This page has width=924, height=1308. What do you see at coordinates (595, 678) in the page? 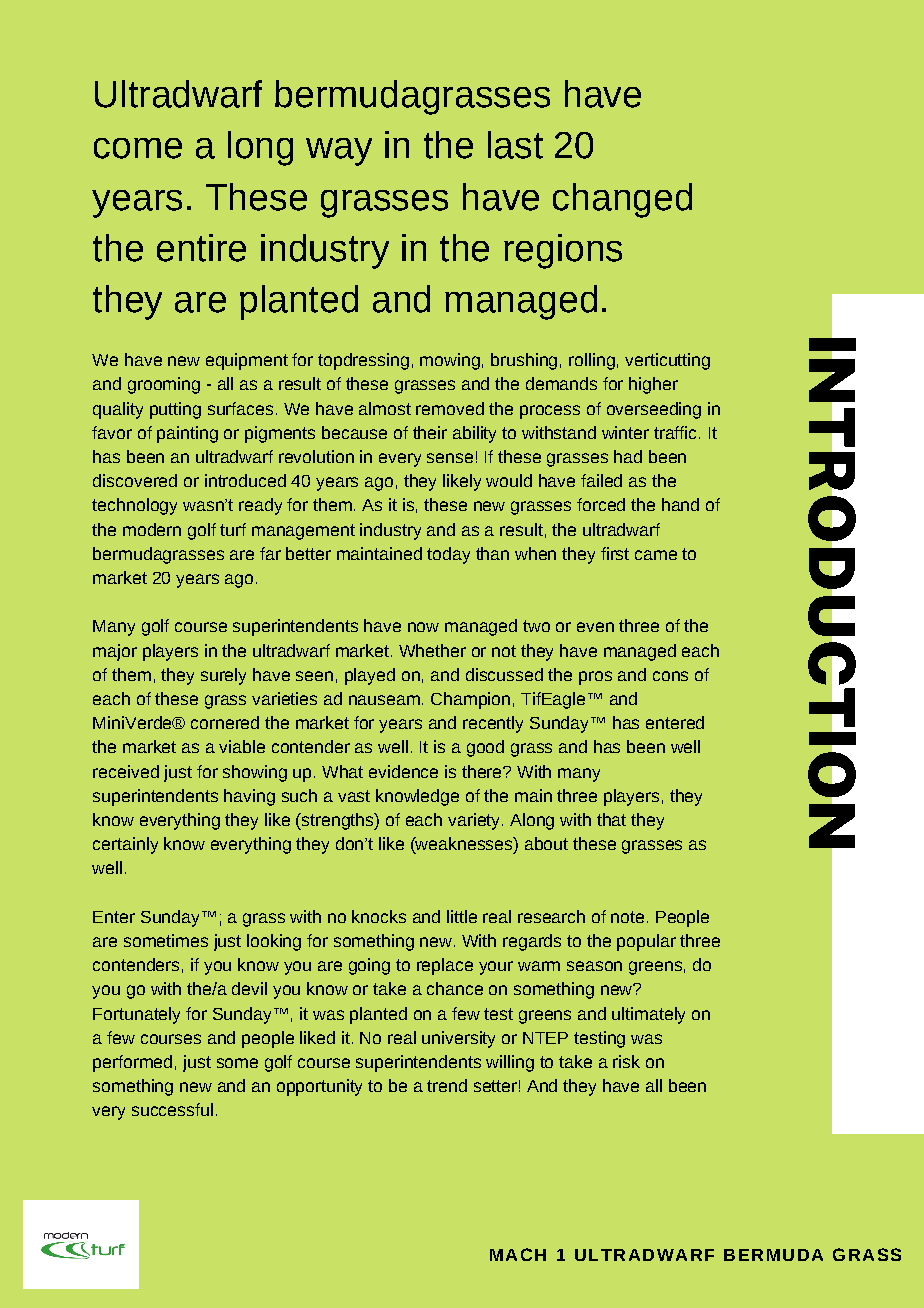
I see `pros` at bounding box center [595, 678].
